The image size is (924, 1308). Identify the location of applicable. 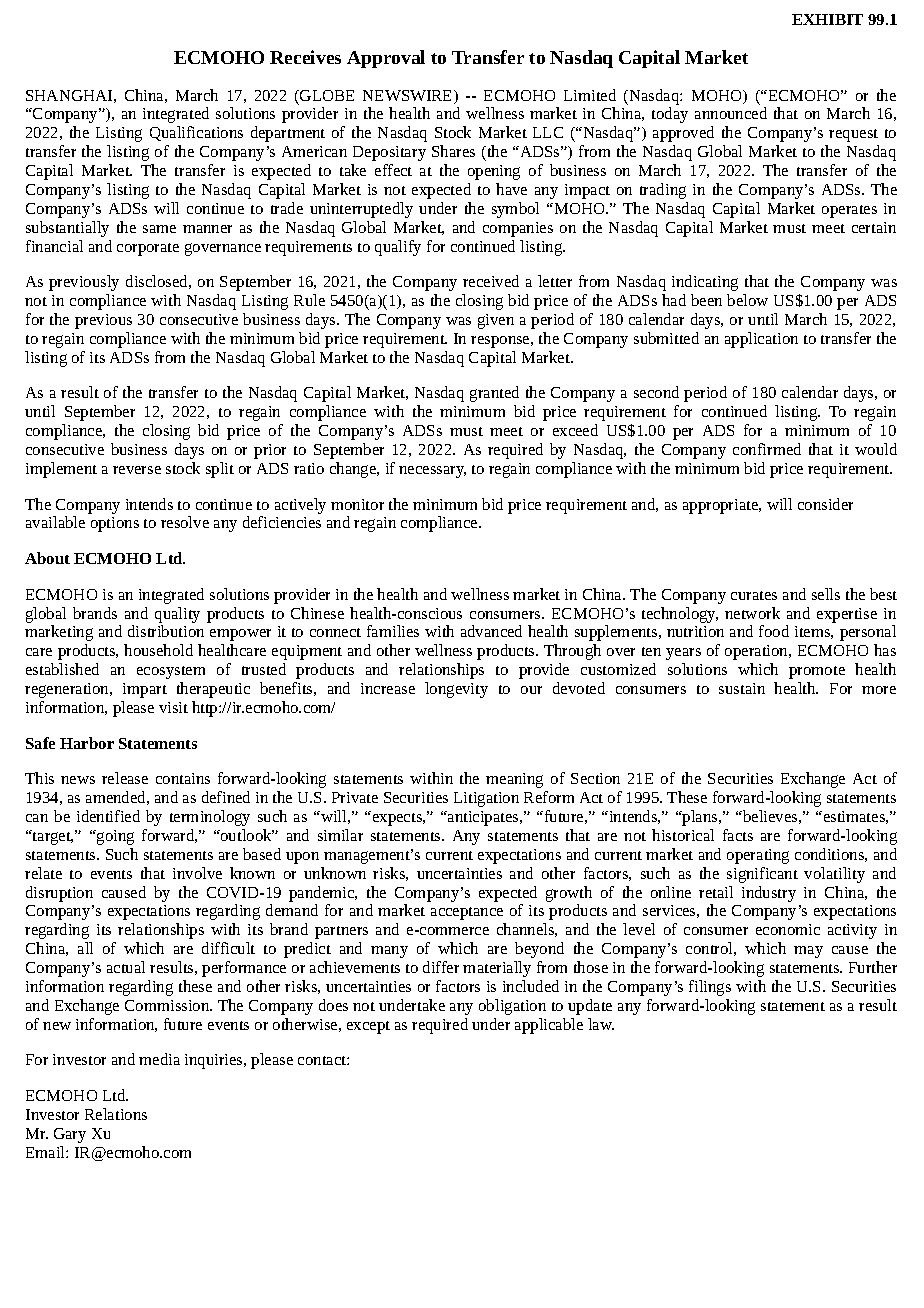
(549, 1026).
